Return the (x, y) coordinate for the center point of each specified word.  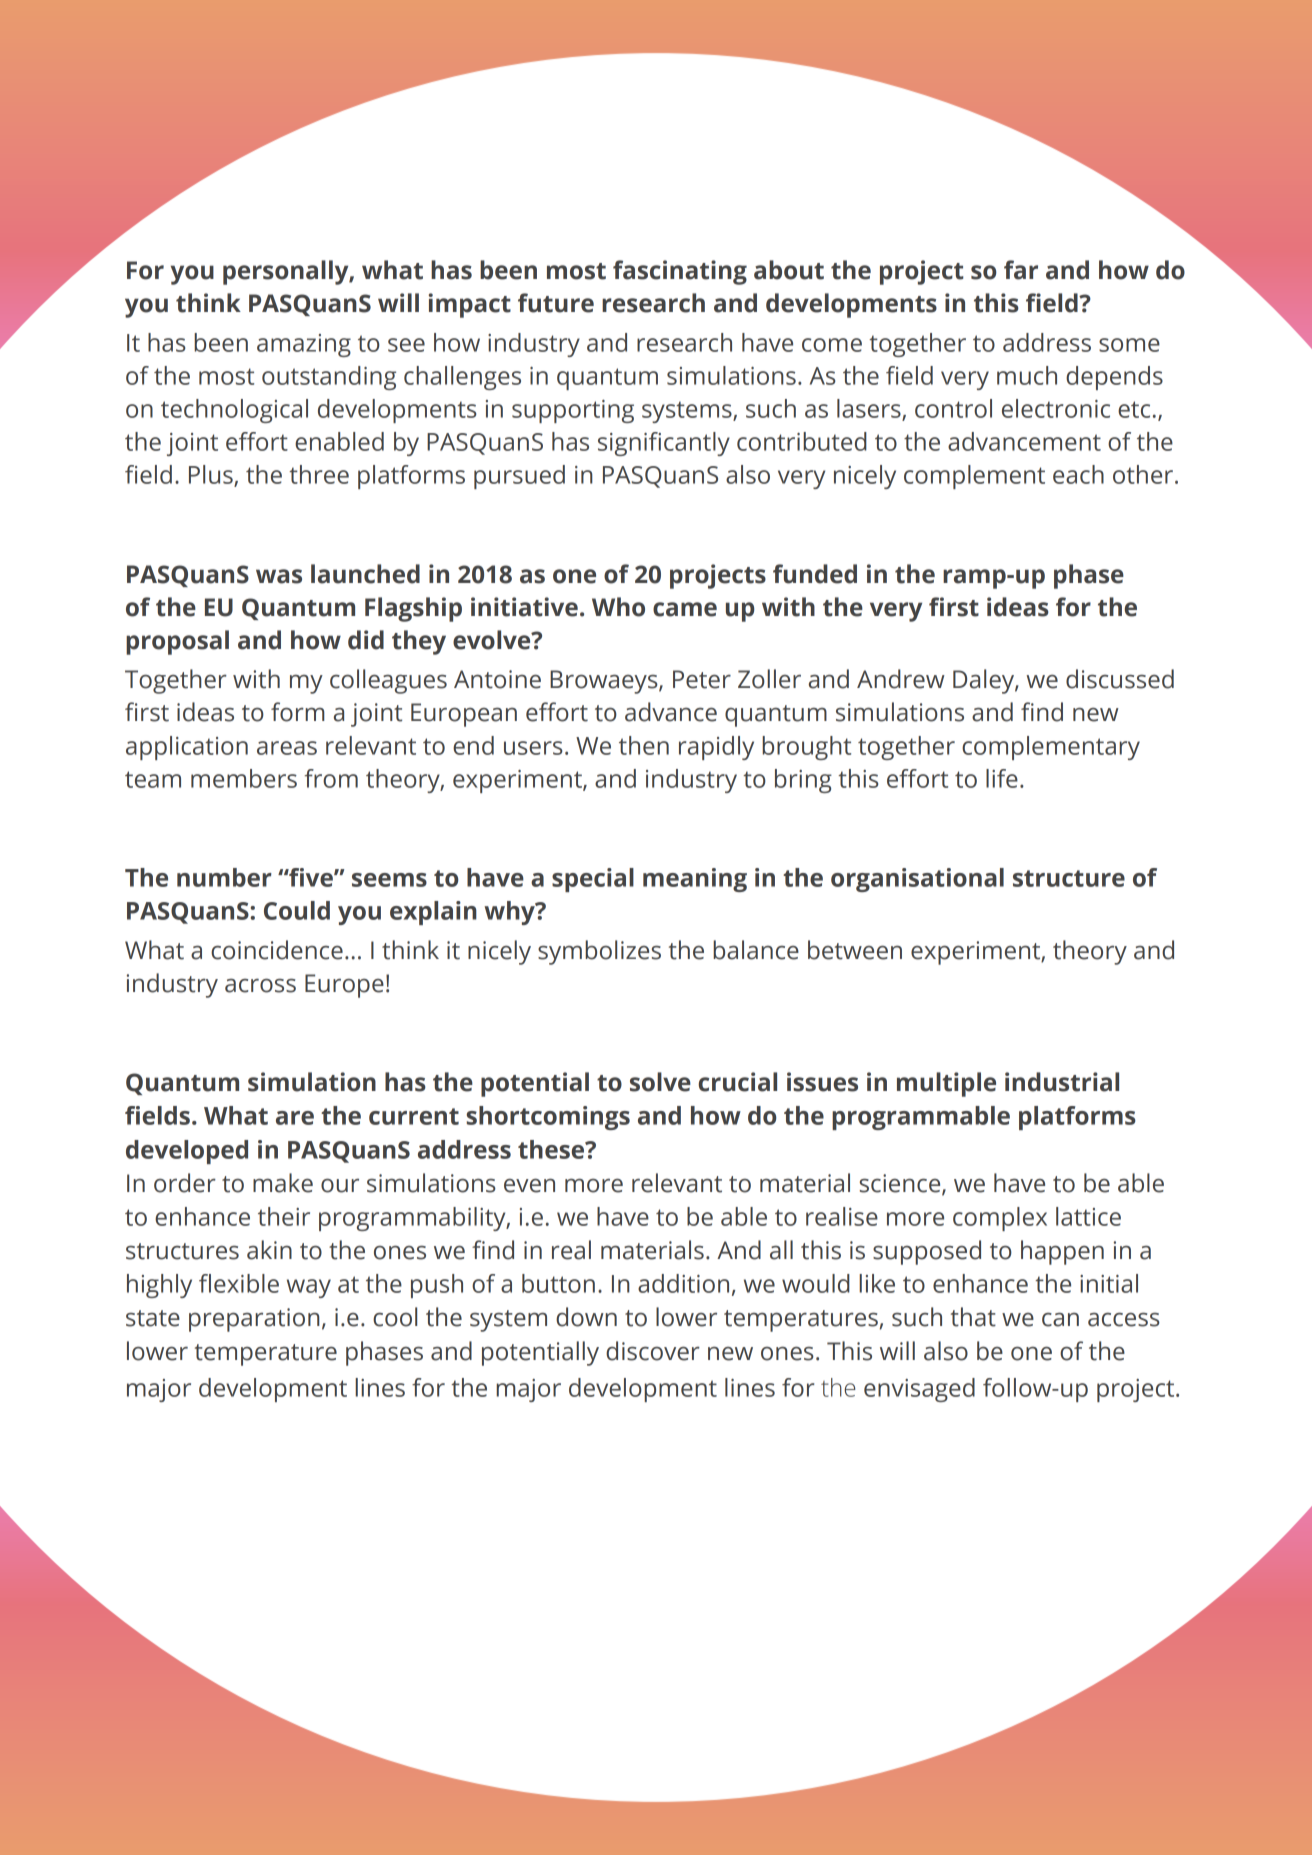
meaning (695, 880)
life (1002, 778)
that (973, 1317)
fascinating (680, 272)
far (1021, 270)
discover (653, 1351)
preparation (254, 1320)
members (244, 778)
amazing (304, 345)
